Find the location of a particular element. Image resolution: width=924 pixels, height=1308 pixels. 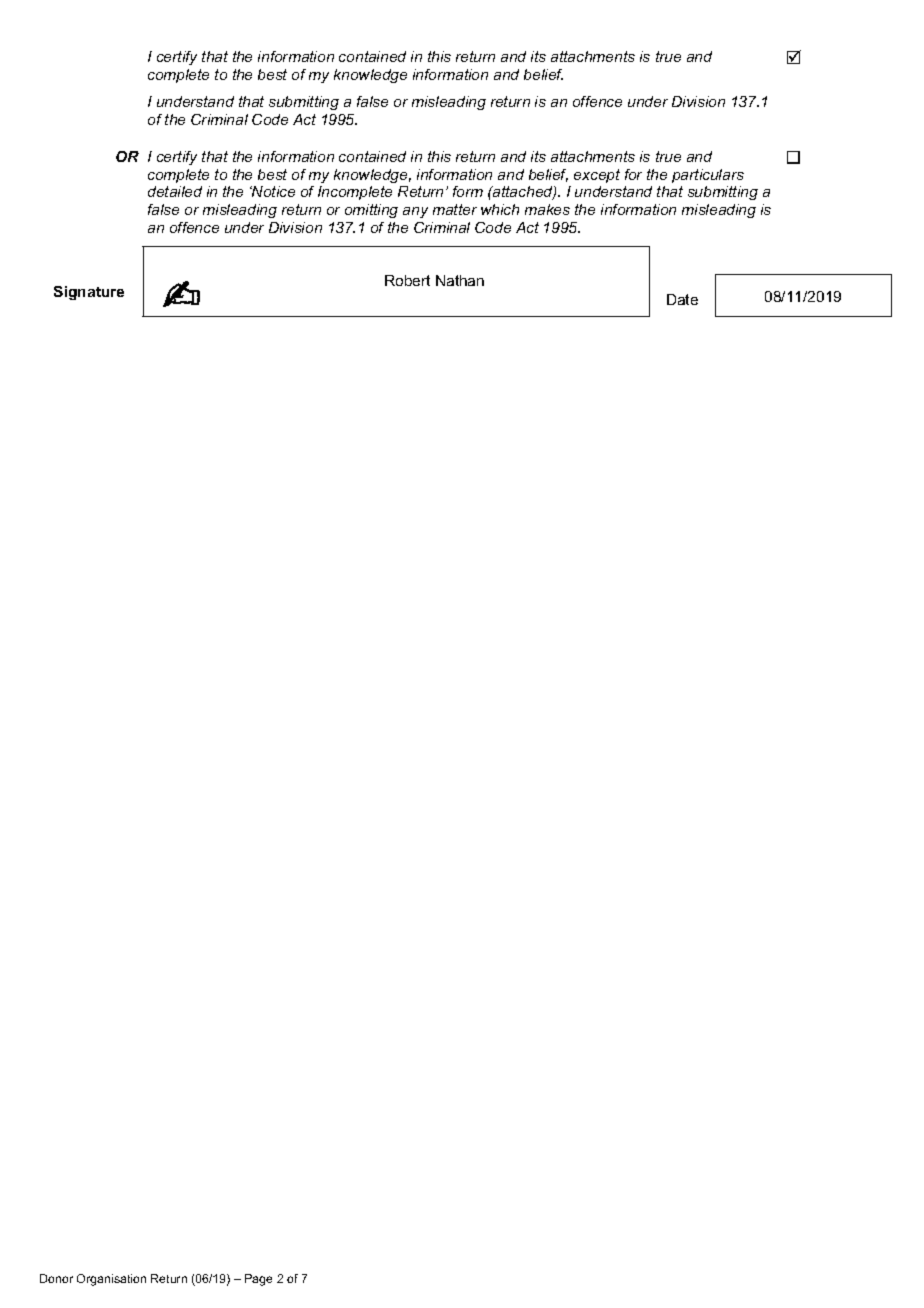

any is located at coordinates (415, 212).
